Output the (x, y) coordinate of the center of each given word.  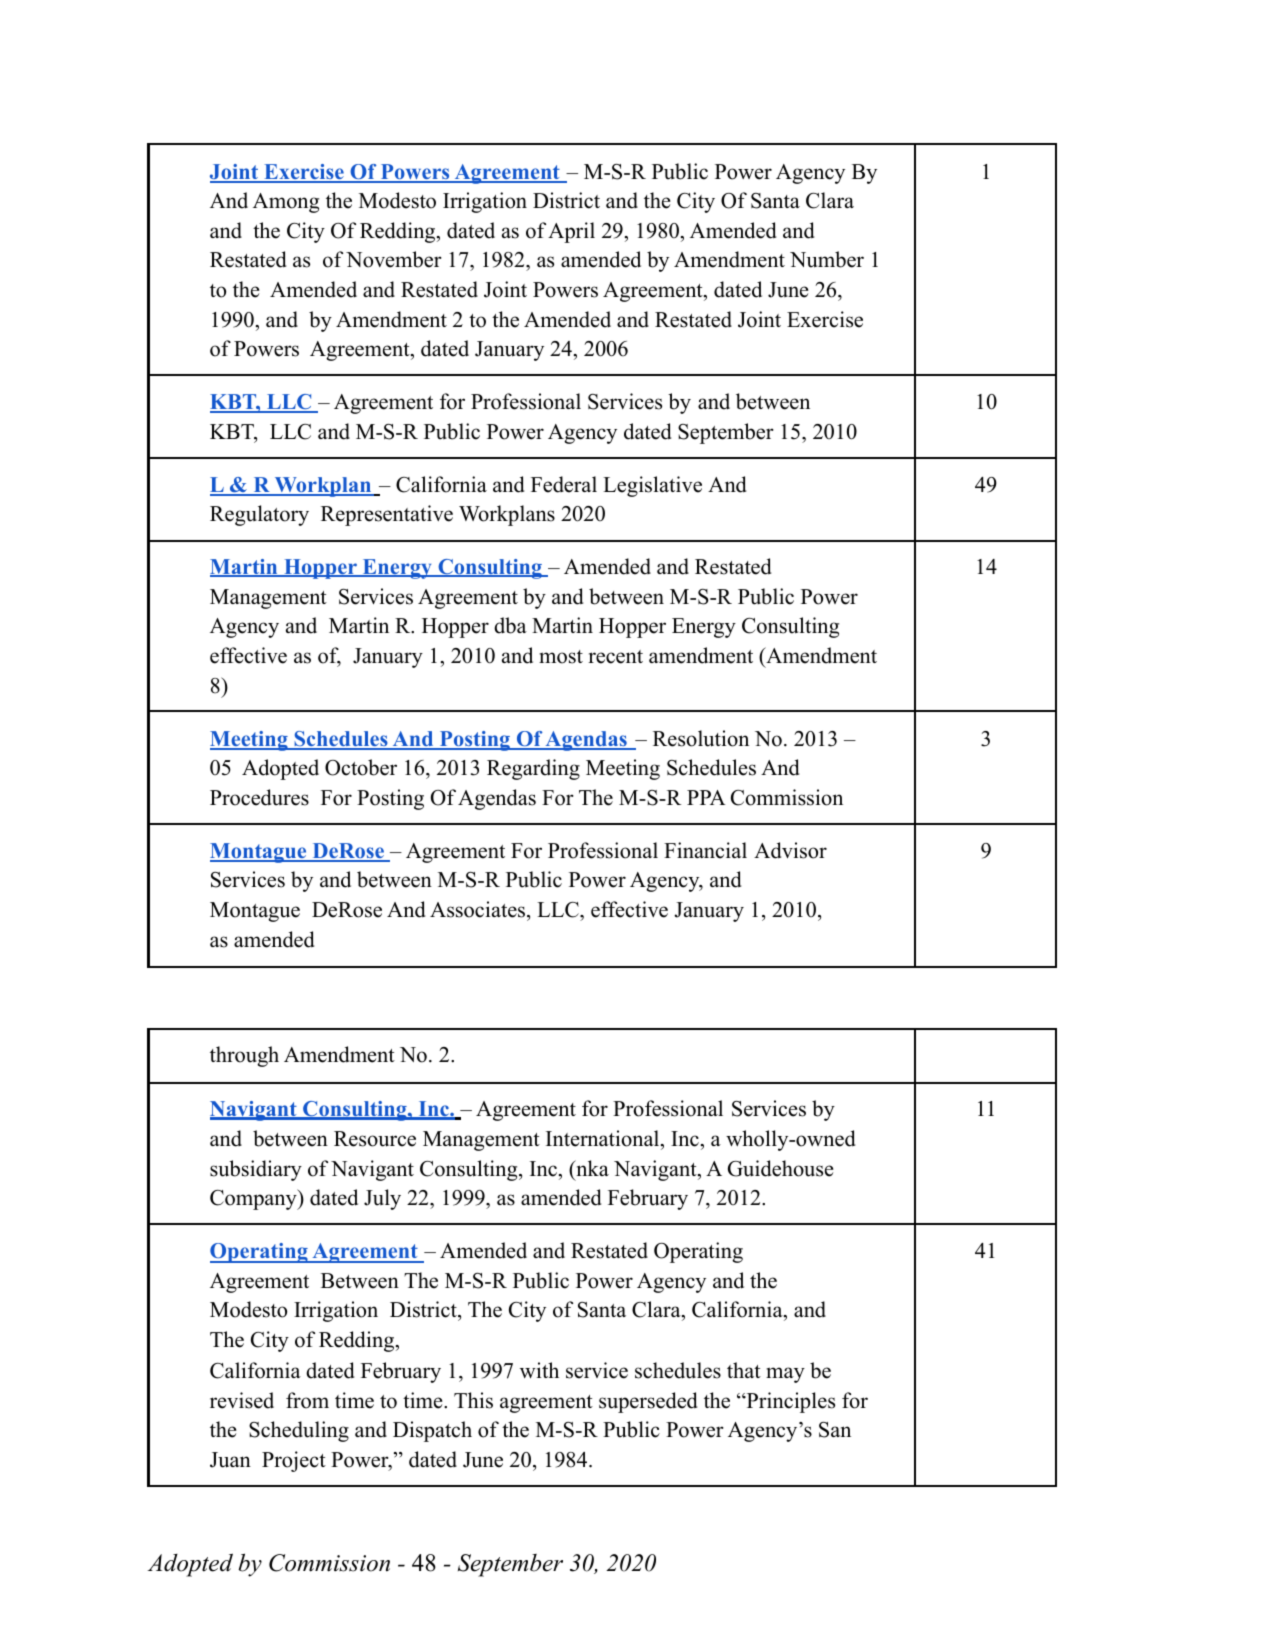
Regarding (533, 769)
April (571, 232)
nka (591, 1168)
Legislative (652, 486)
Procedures (259, 797)
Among (286, 203)
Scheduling (299, 1431)
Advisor (790, 850)
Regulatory (259, 515)
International (604, 1138)
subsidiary (256, 1170)
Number (827, 259)
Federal (564, 484)
